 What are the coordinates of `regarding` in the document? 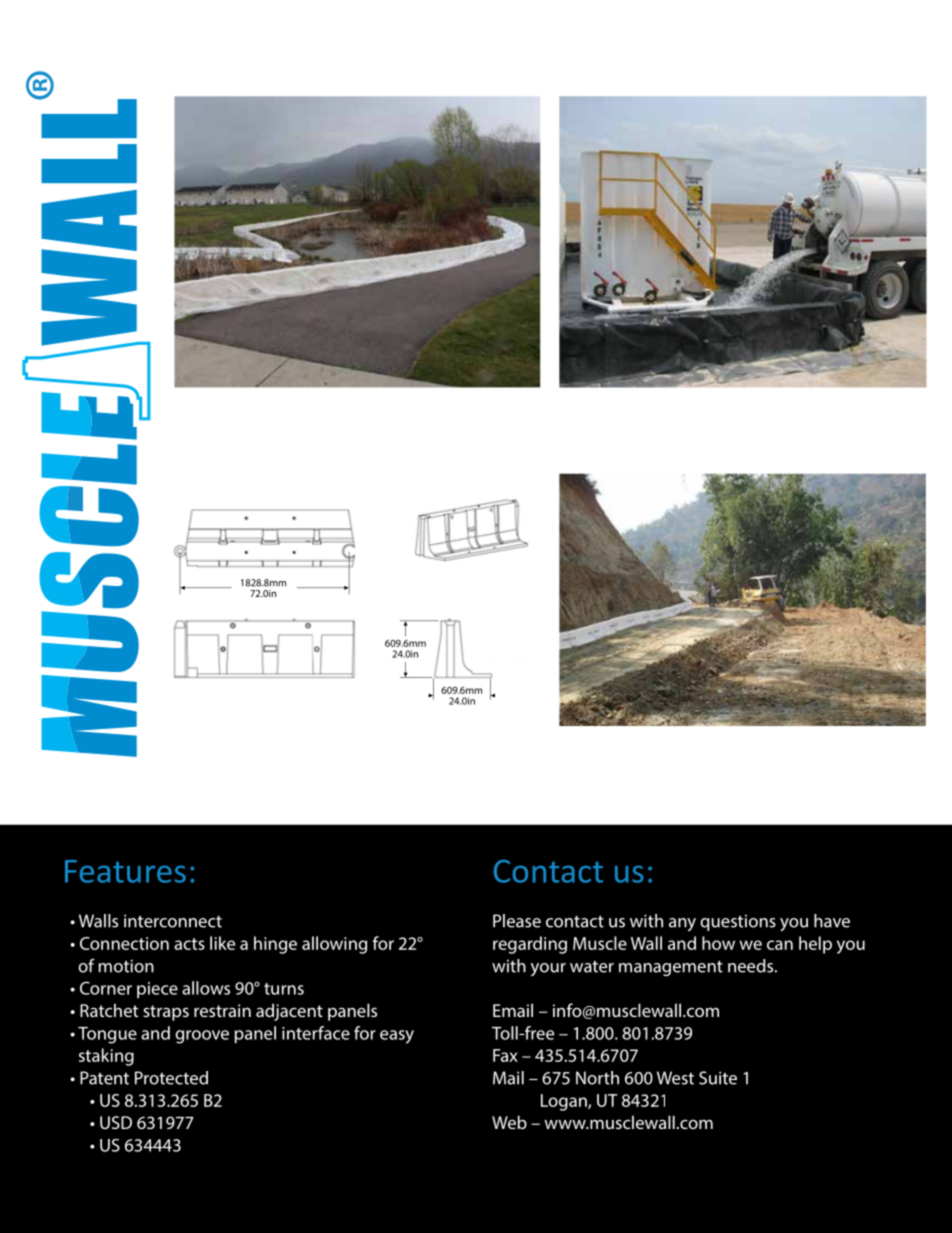 It's located at (530, 945).
